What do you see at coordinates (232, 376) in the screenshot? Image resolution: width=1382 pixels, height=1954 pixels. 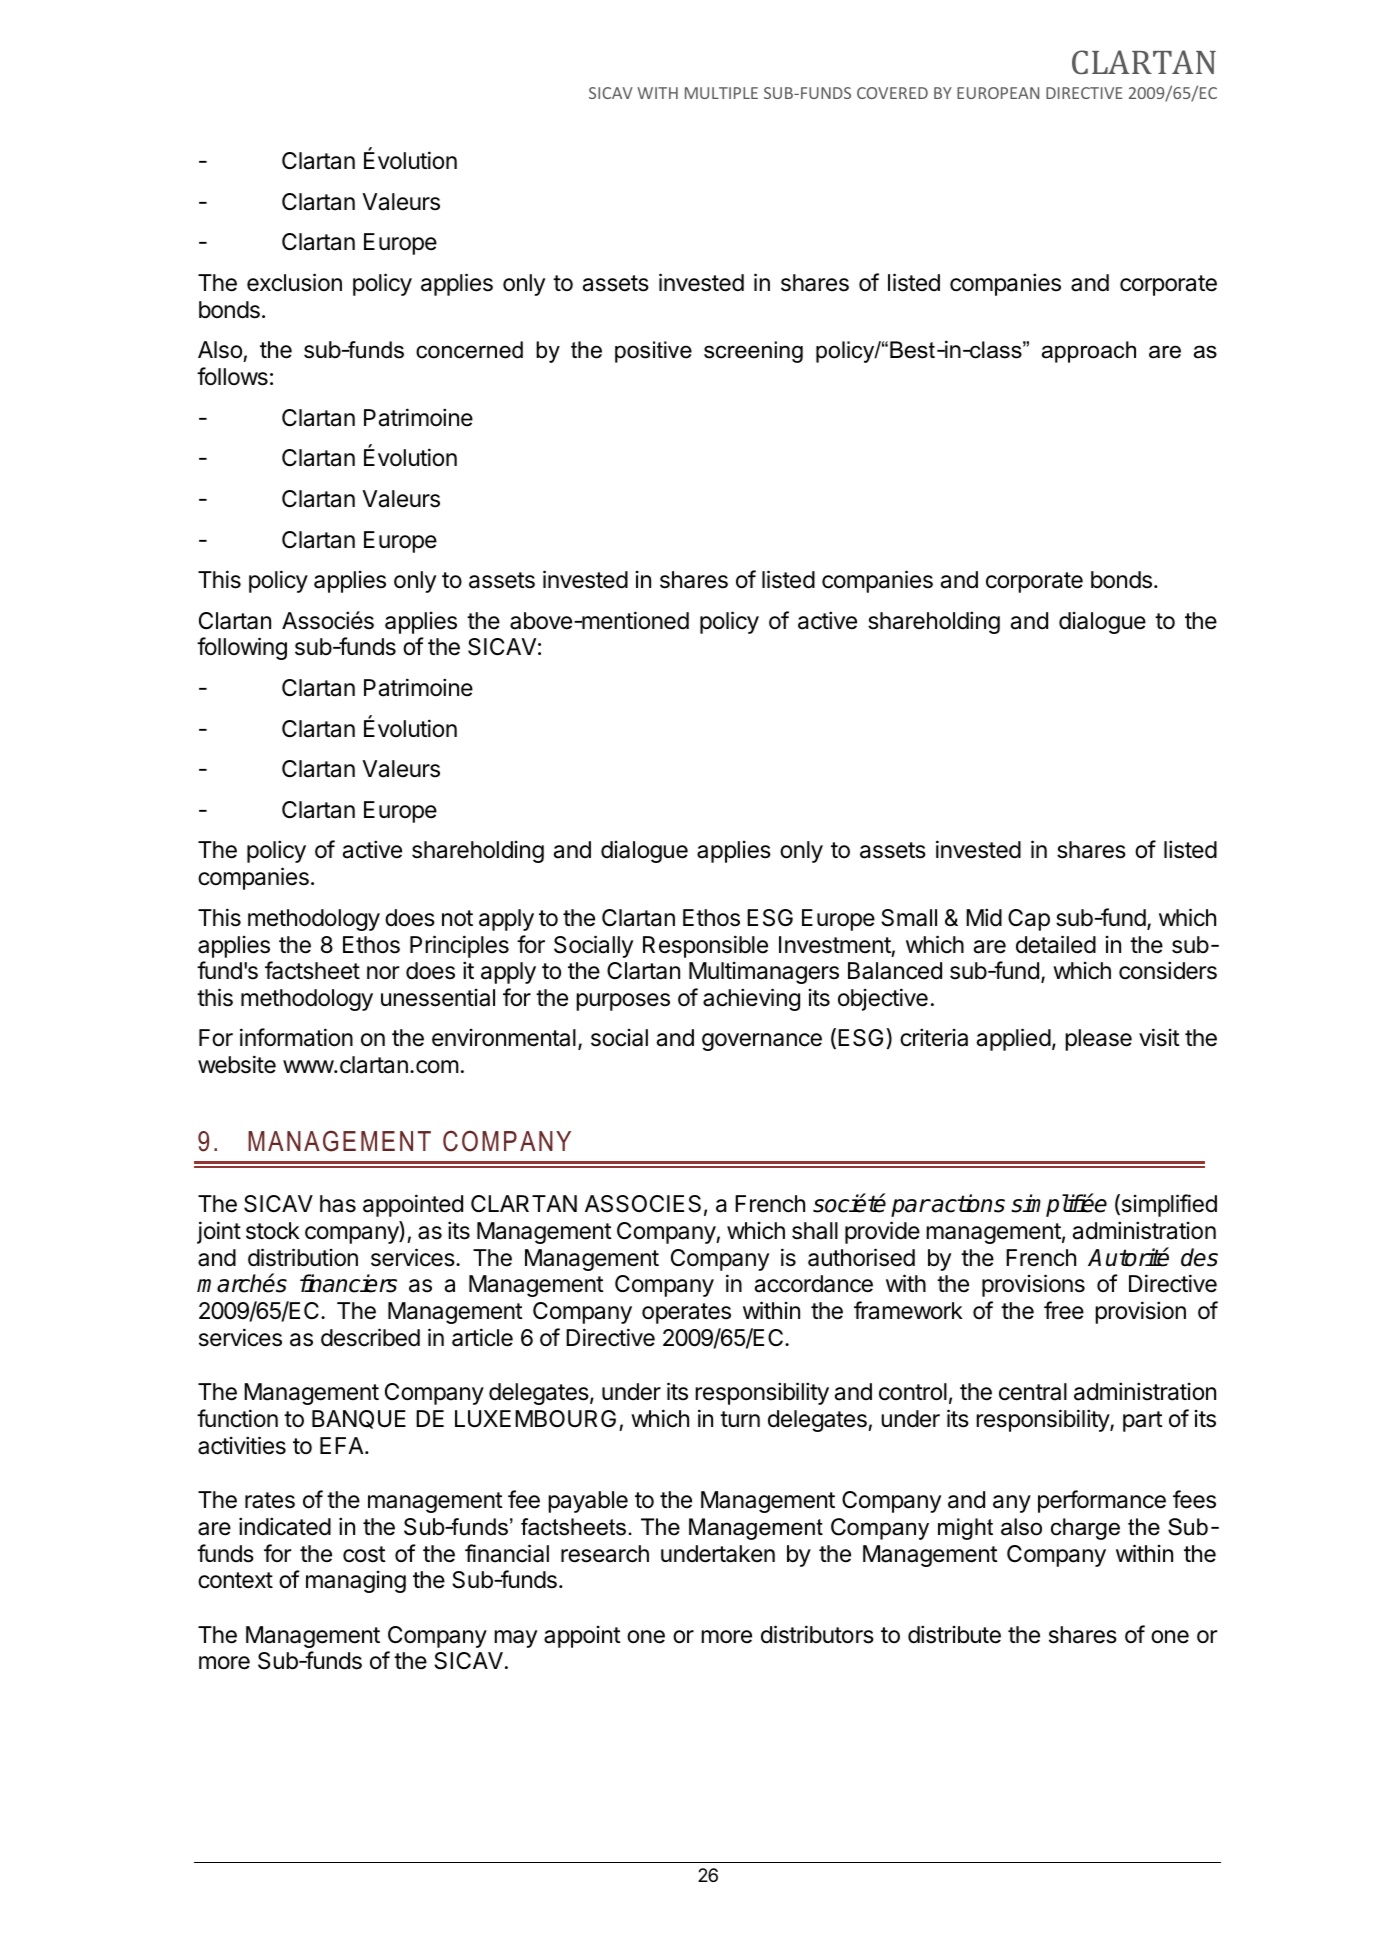 I see `follows` at bounding box center [232, 376].
